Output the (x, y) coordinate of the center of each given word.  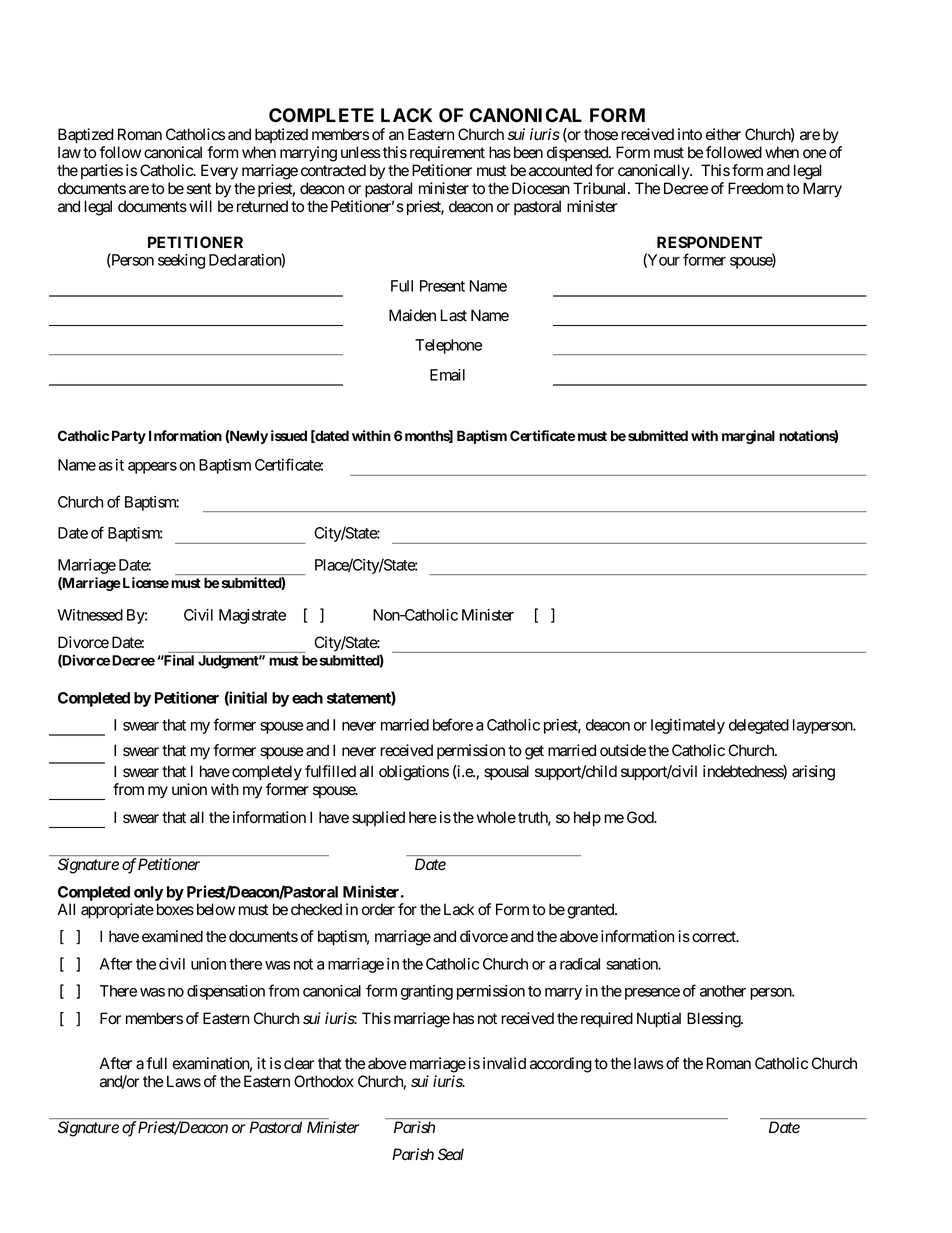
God (641, 817)
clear (299, 1063)
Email (447, 375)
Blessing (714, 1020)
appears (152, 468)
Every (219, 172)
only (148, 893)
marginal (748, 437)
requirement (447, 153)
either (723, 134)
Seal (451, 1154)
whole (496, 817)
